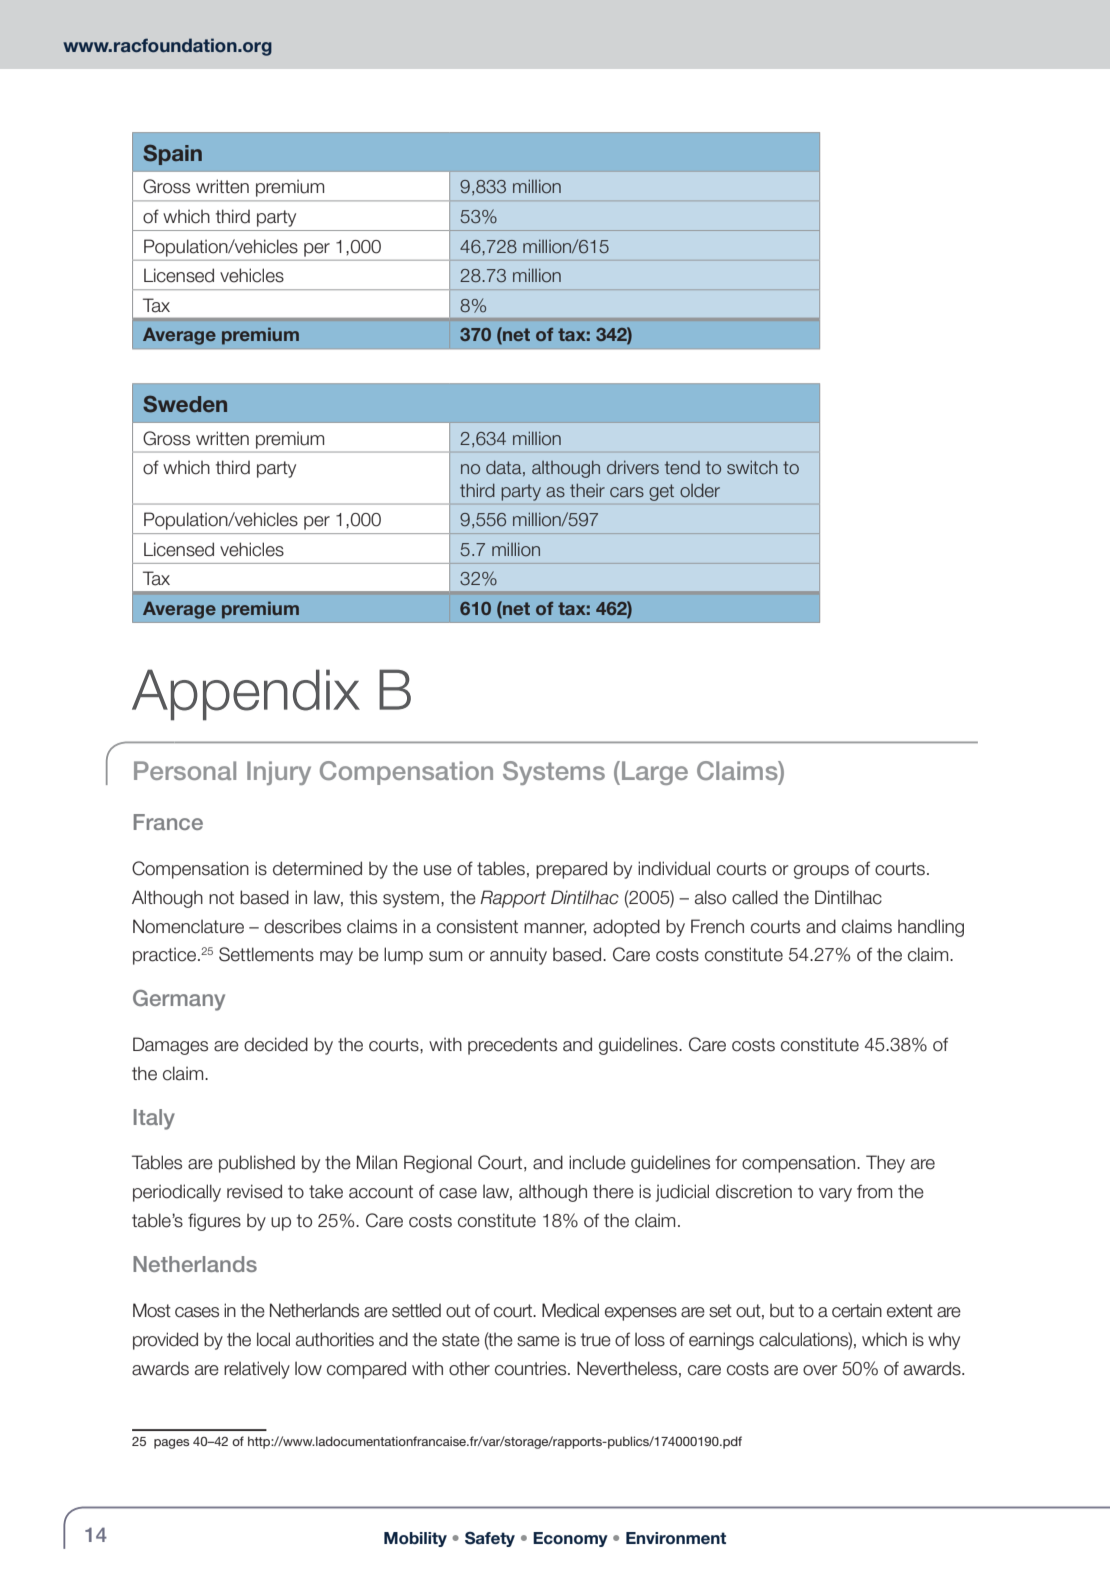  What do you see at coordinates (885, 1164) in the screenshot?
I see `They` at bounding box center [885, 1164].
